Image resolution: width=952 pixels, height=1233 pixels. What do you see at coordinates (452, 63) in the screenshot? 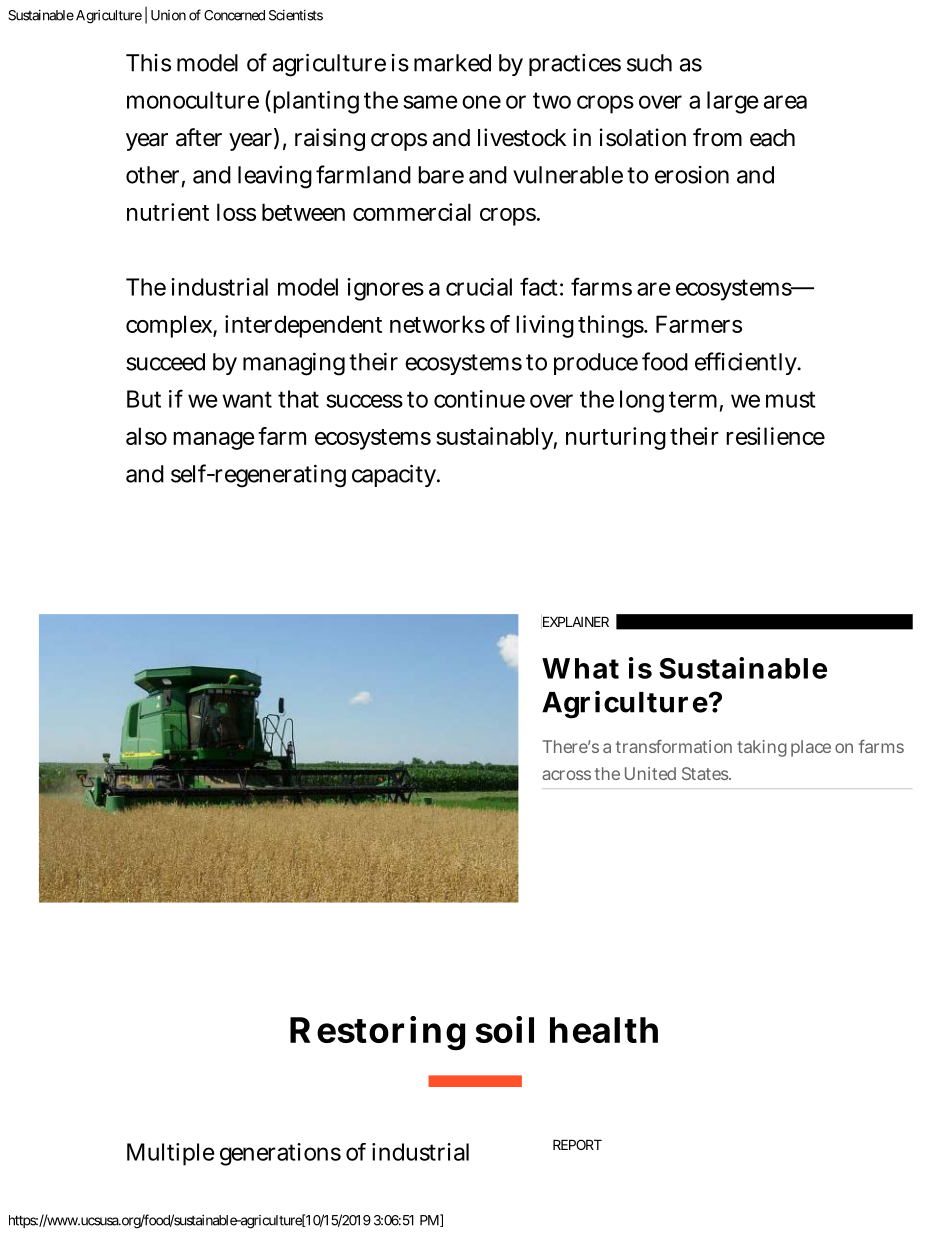
I see `marked` at bounding box center [452, 63].
